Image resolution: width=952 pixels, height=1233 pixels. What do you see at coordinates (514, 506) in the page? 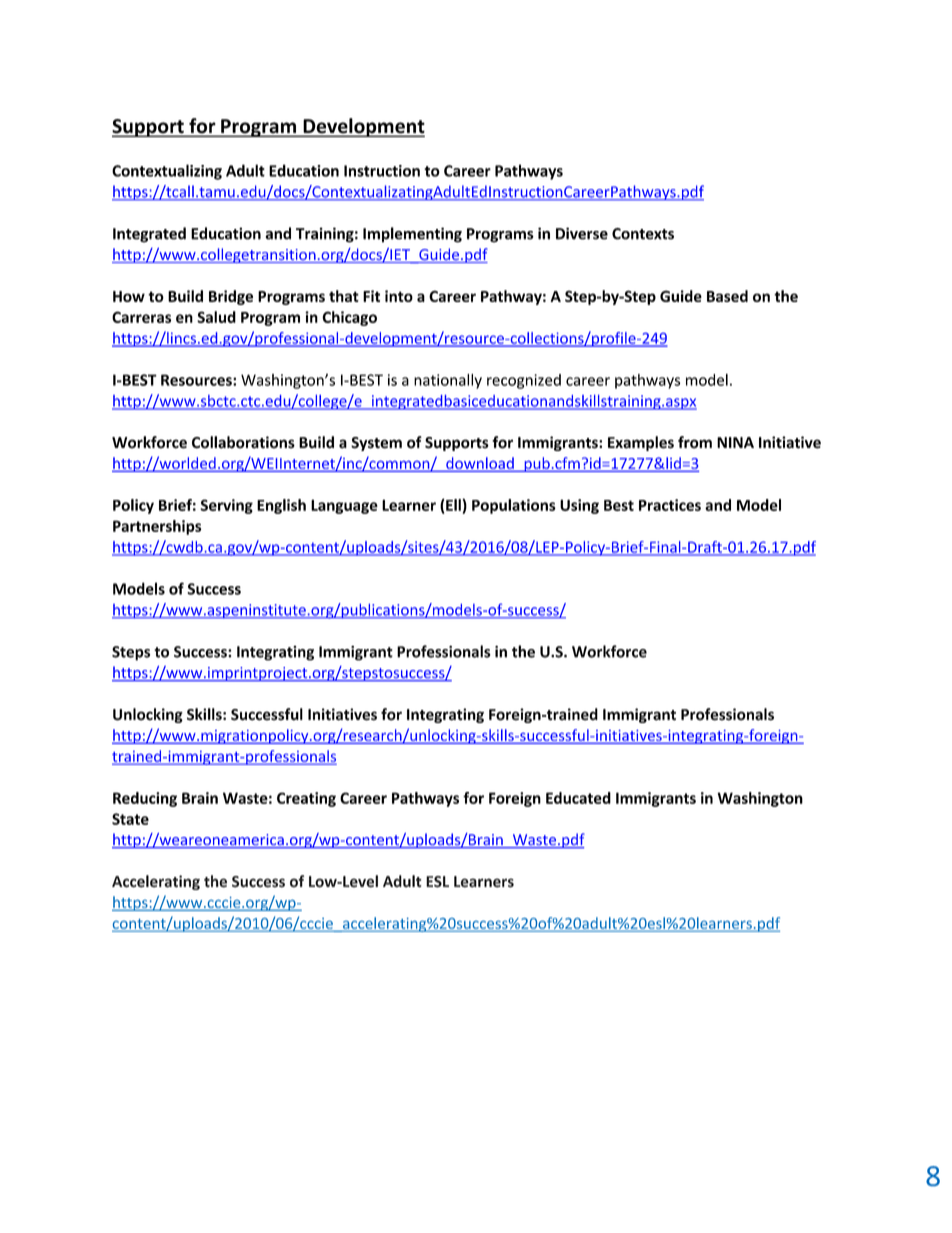
I see `Populations` at bounding box center [514, 506].
